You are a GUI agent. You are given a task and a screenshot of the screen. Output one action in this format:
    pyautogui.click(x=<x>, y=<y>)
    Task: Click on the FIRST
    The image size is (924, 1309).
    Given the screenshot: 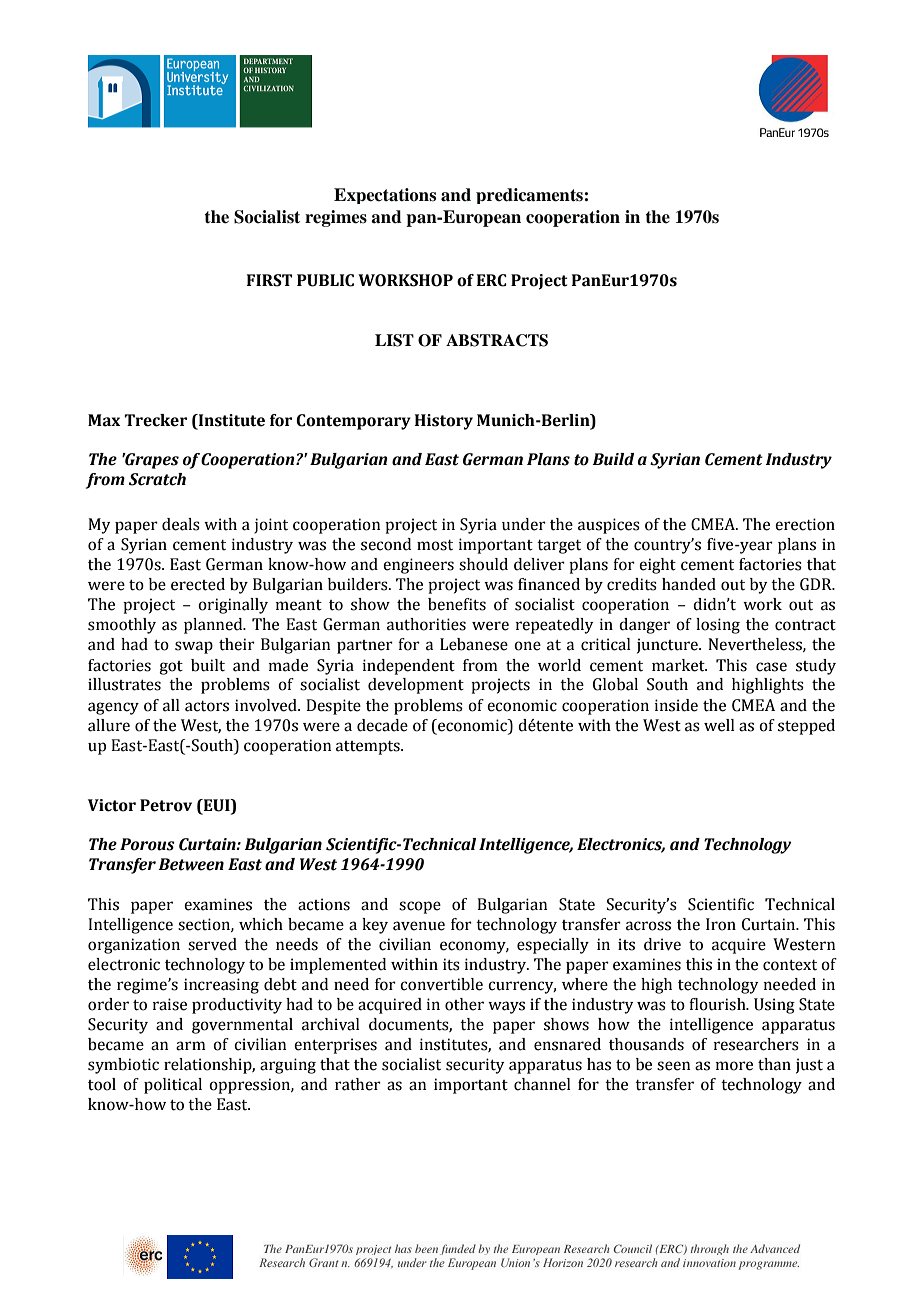 What is the action you would take?
    pyautogui.click(x=270, y=280)
